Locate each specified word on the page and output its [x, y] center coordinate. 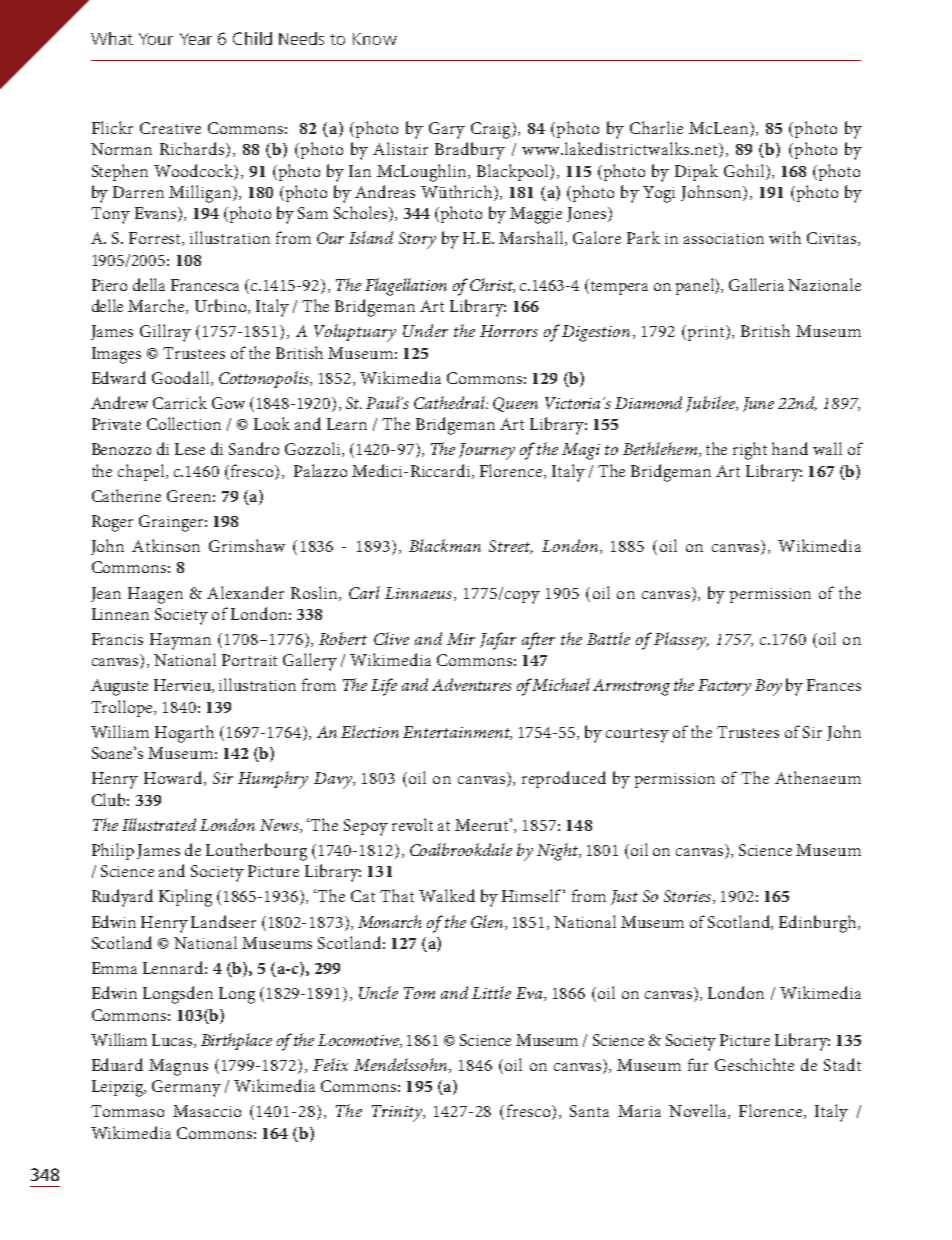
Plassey [681, 641]
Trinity [398, 1113]
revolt [412, 824]
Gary [447, 130]
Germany [186, 1088]
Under [425, 330]
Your [156, 39]
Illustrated [159, 824]
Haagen [155, 595]
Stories [689, 897]
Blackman [445, 545]
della [149, 284]
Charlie [656, 127]
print [707, 333]
